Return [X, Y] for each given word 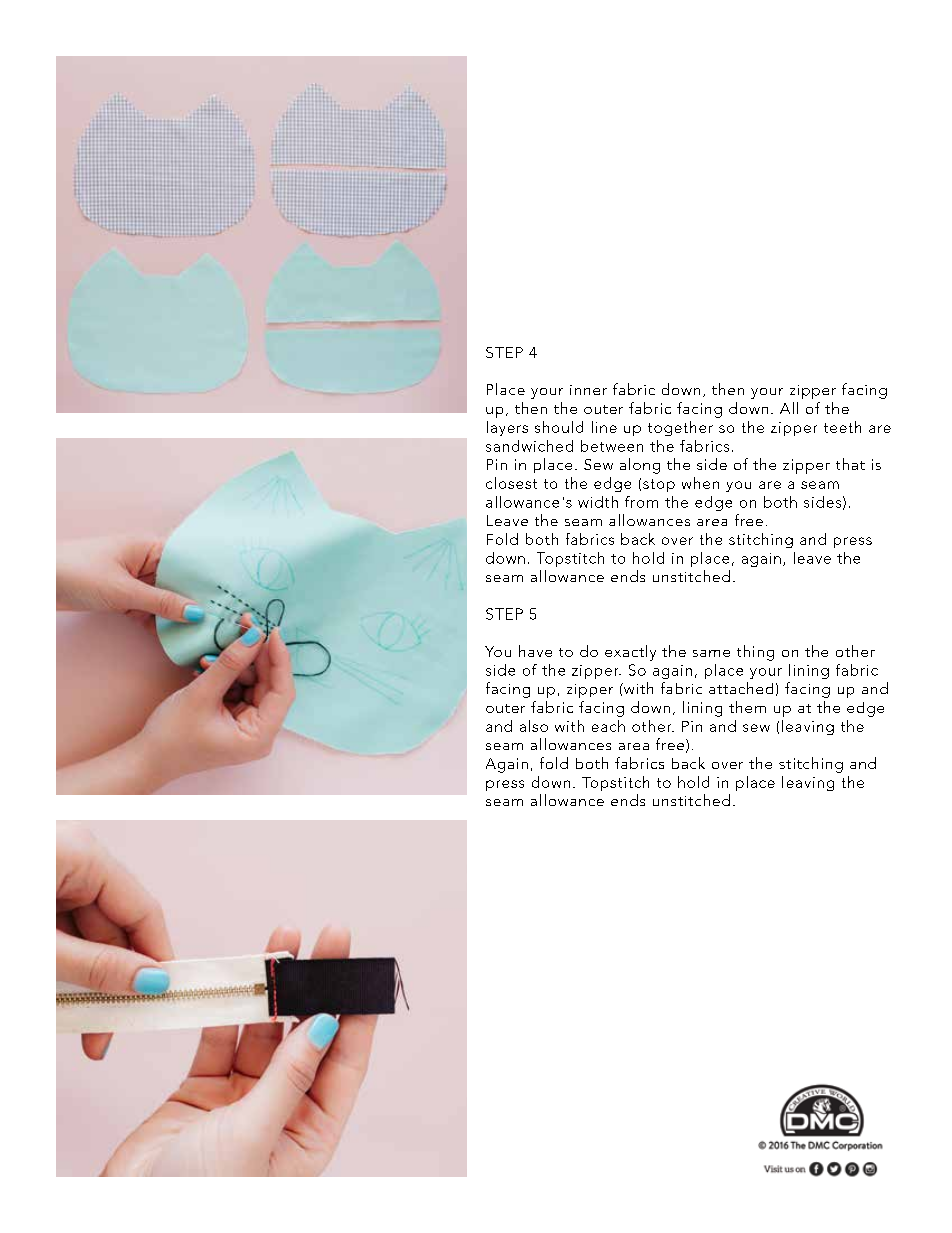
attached [741, 688]
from [641, 502]
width [598, 502]
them [747, 707]
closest [511, 483]
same [711, 653]
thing [755, 653]
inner [588, 390]
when [700, 483]
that [850, 464]
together [680, 428]
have [535, 651]
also [534, 726]
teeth [842, 427]
